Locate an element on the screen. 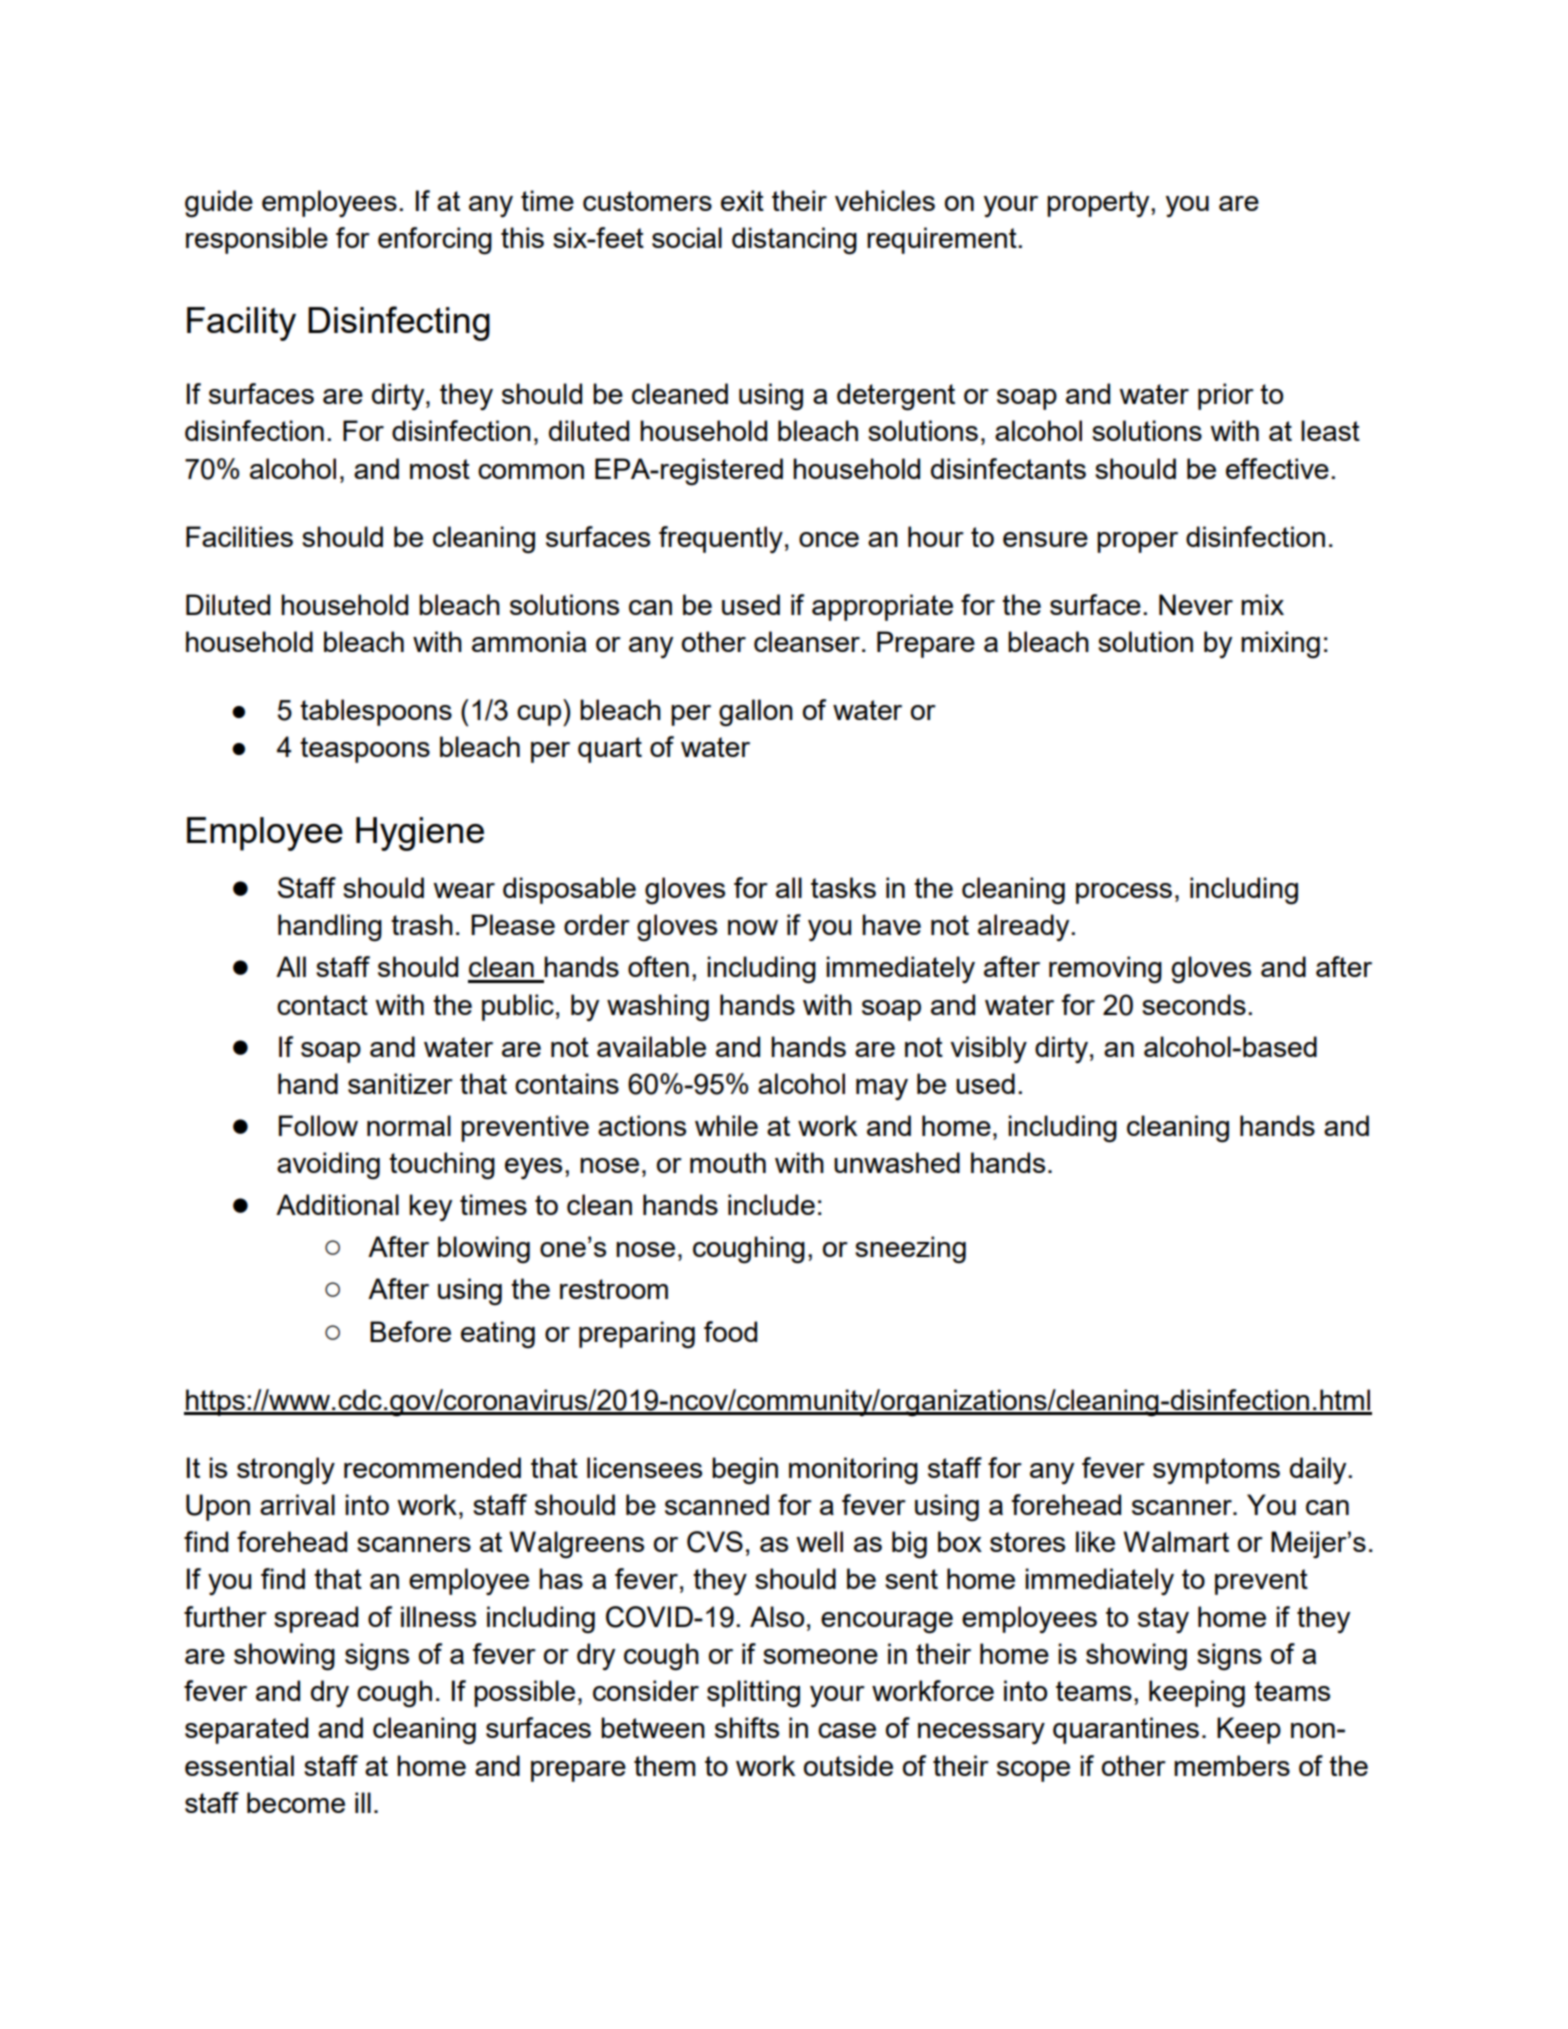  distancing is located at coordinates (794, 241).
